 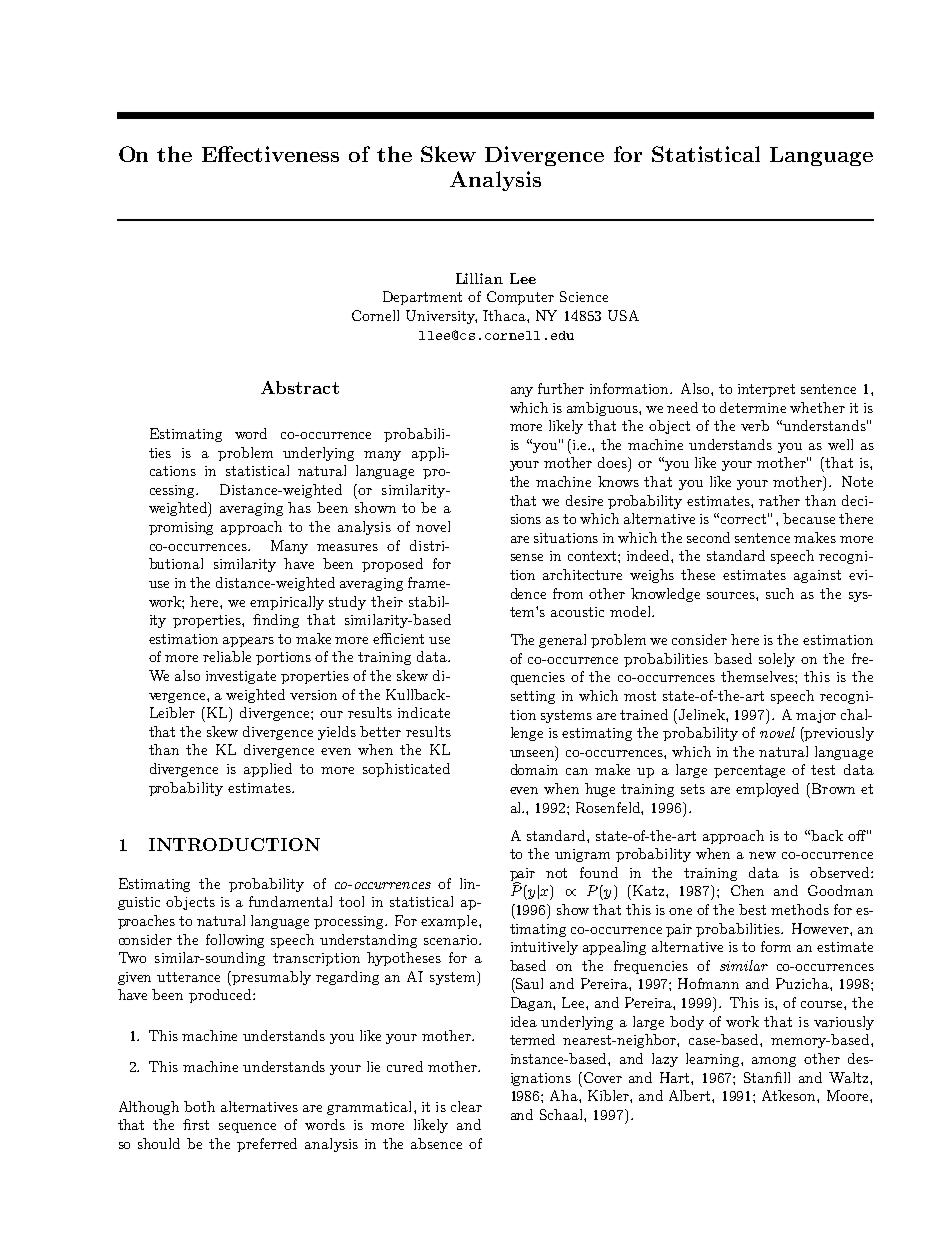 I want to click on clear, so click(x=466, y=1106).
